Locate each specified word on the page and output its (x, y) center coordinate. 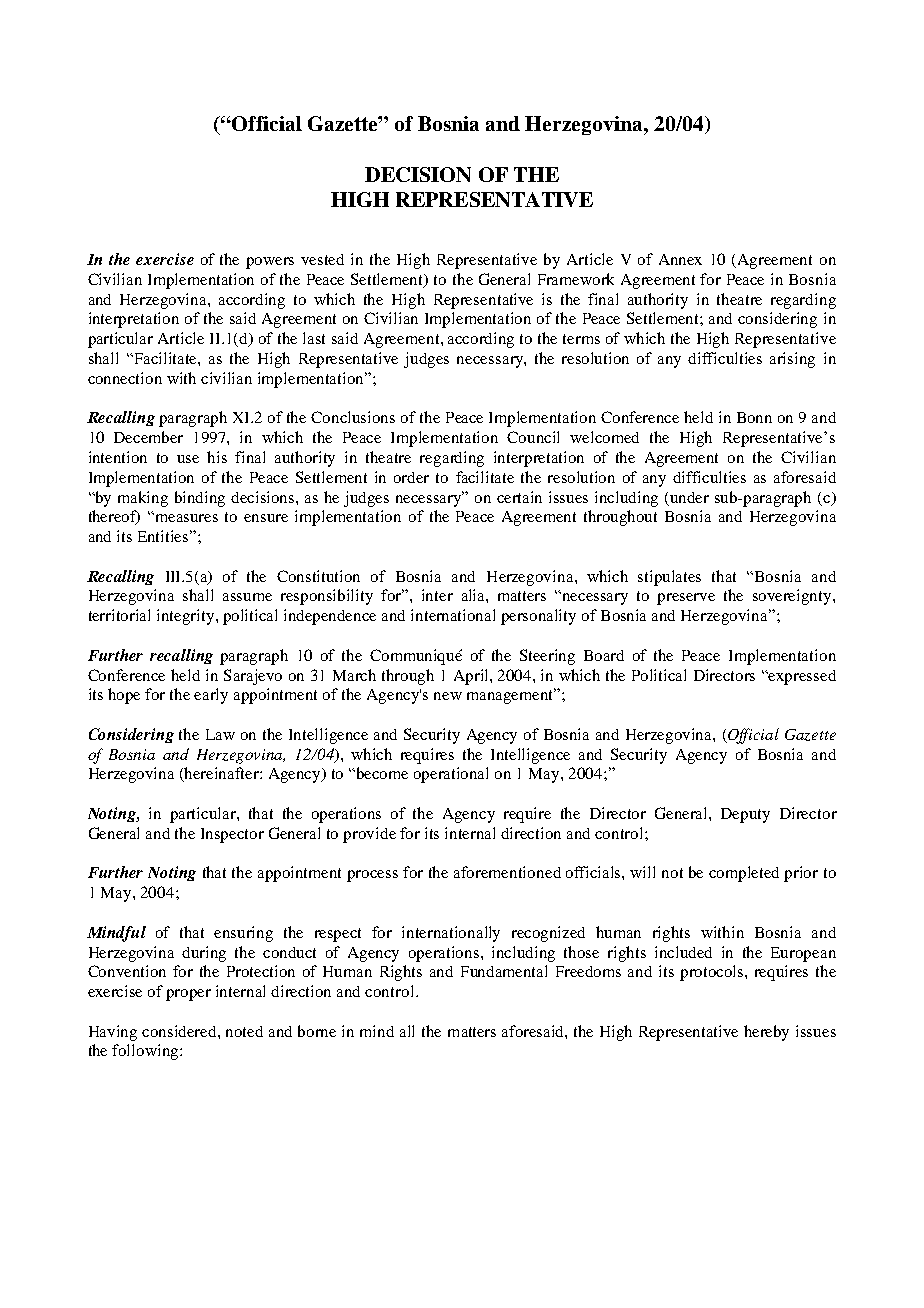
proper (188, 995)
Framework (576, 279)
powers (270, 263)
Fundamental (504, 971)
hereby (766, 1033)
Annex (680, 259)
